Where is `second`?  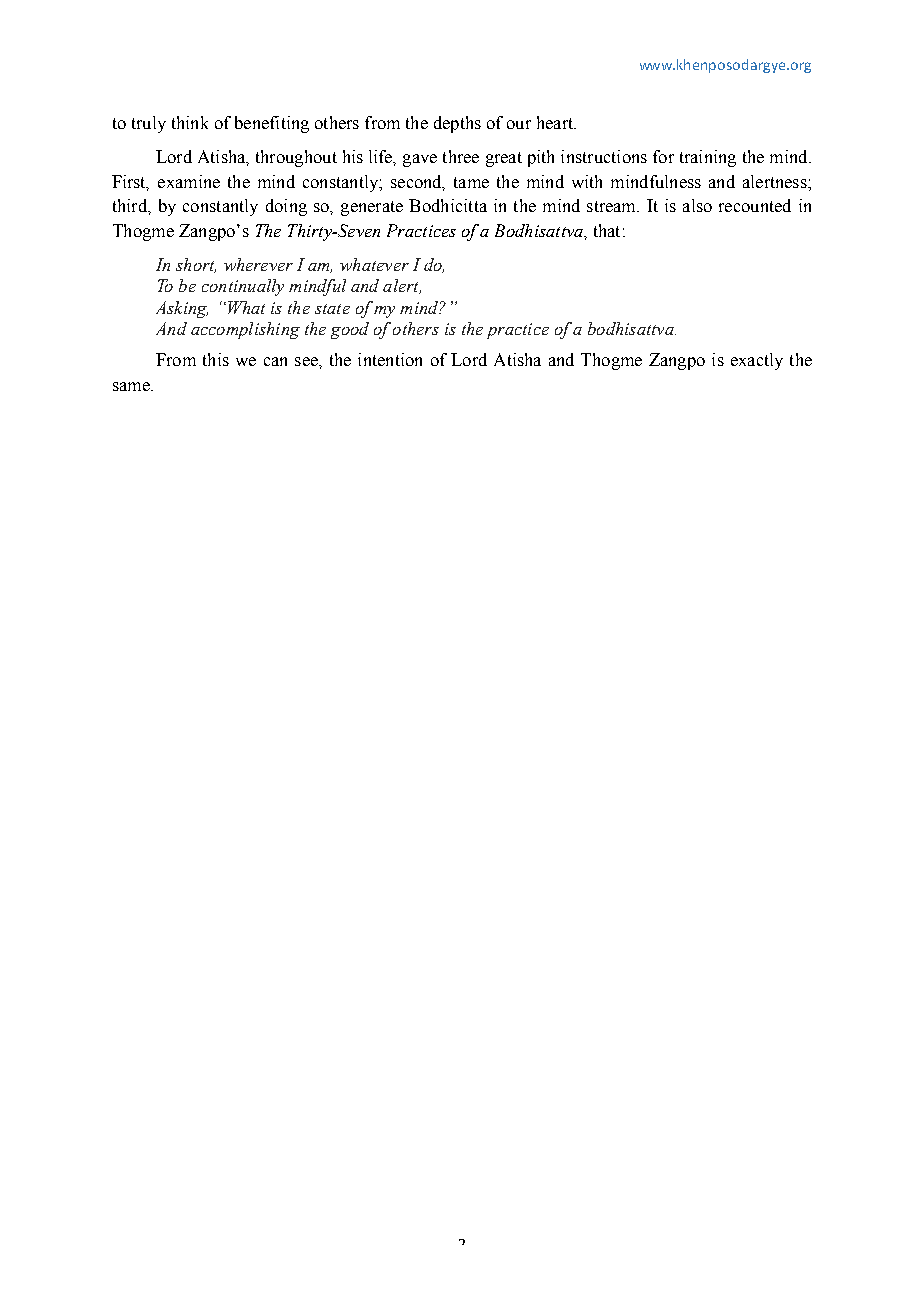
second is located at coordinates (417, 182).
